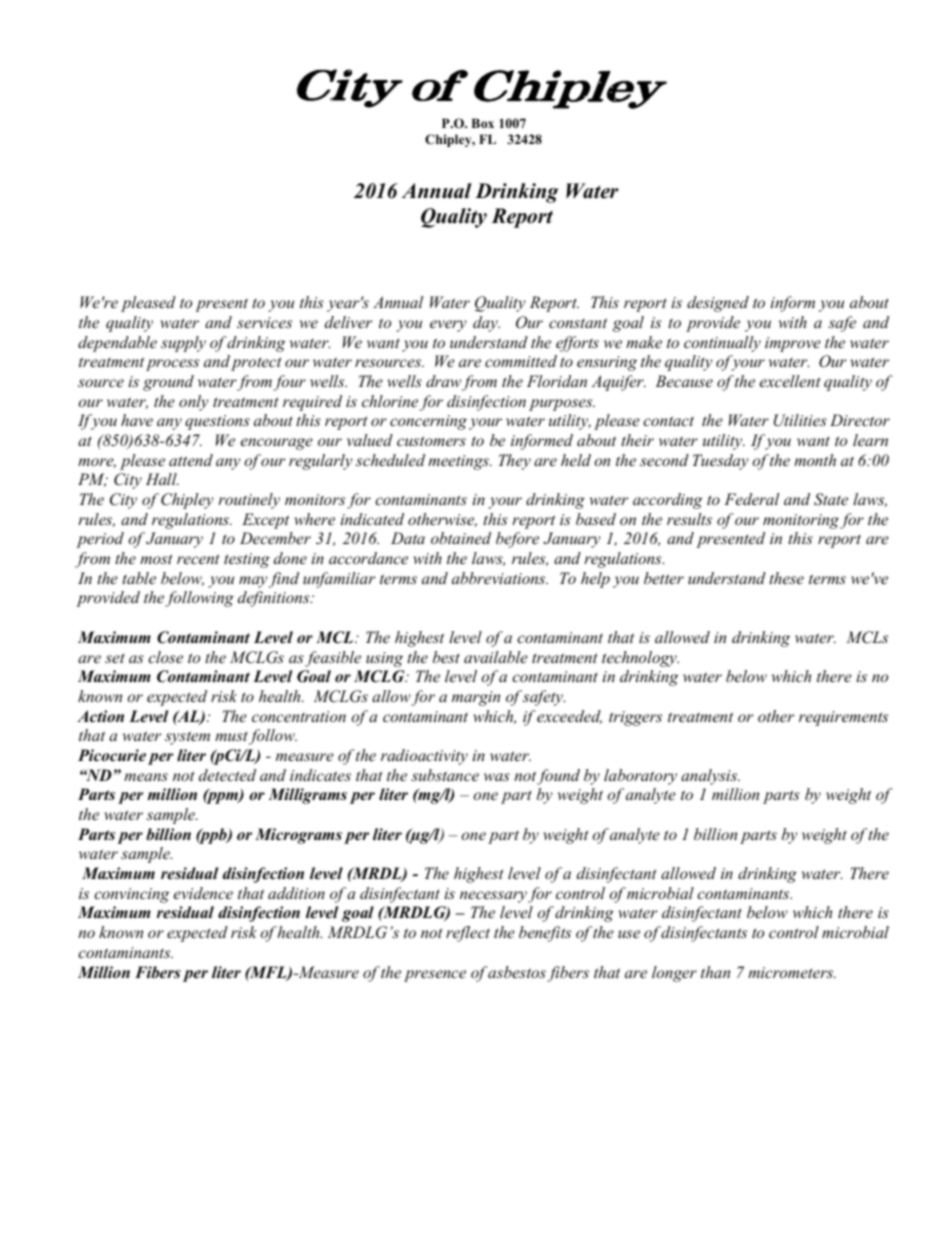 The image size is (952, 1233). I want to click on evidence, so click(203, 893).
